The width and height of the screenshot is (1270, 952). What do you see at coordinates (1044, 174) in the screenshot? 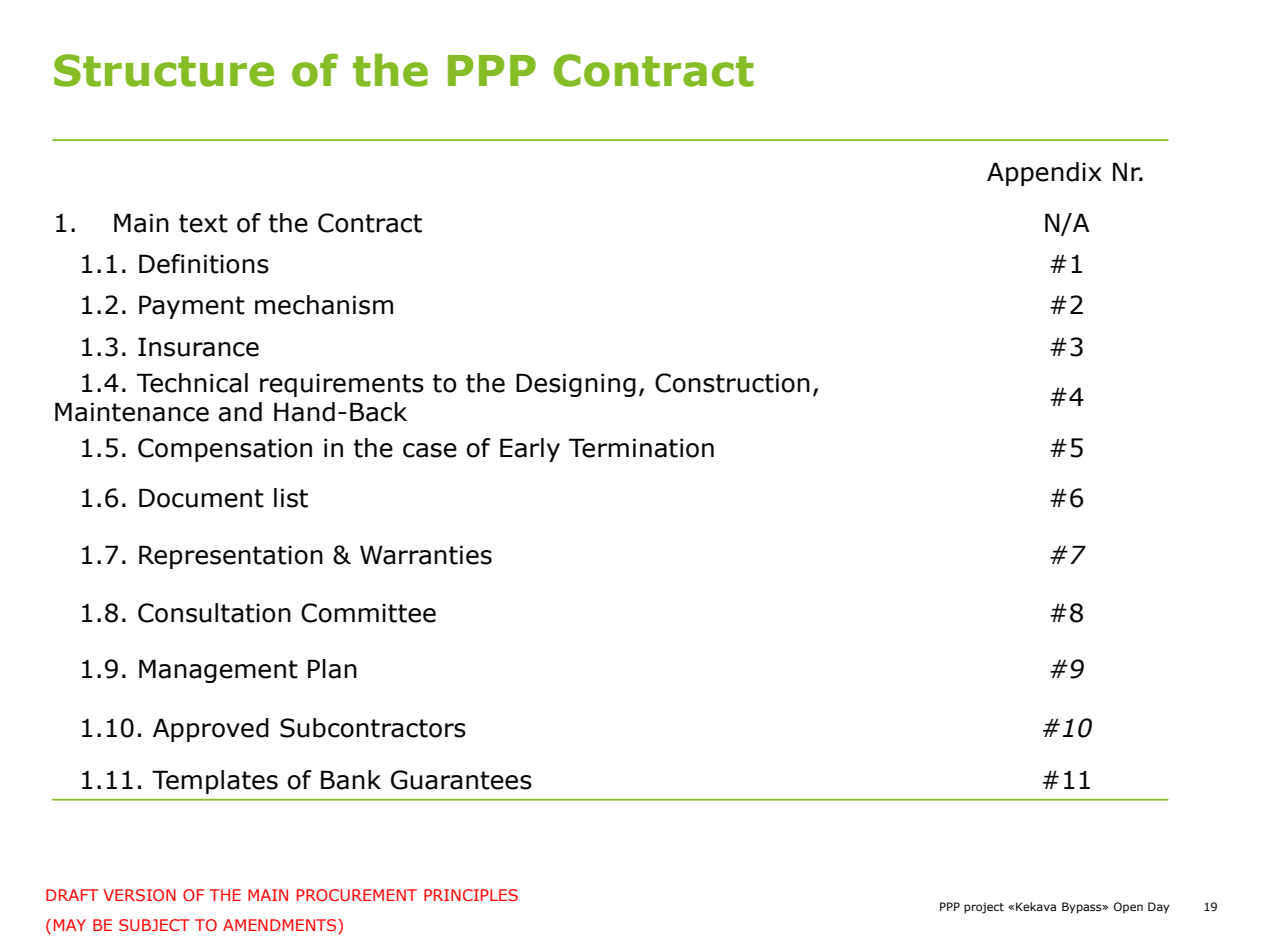
I see `Appendix` at bounding box center [1044, 174].
